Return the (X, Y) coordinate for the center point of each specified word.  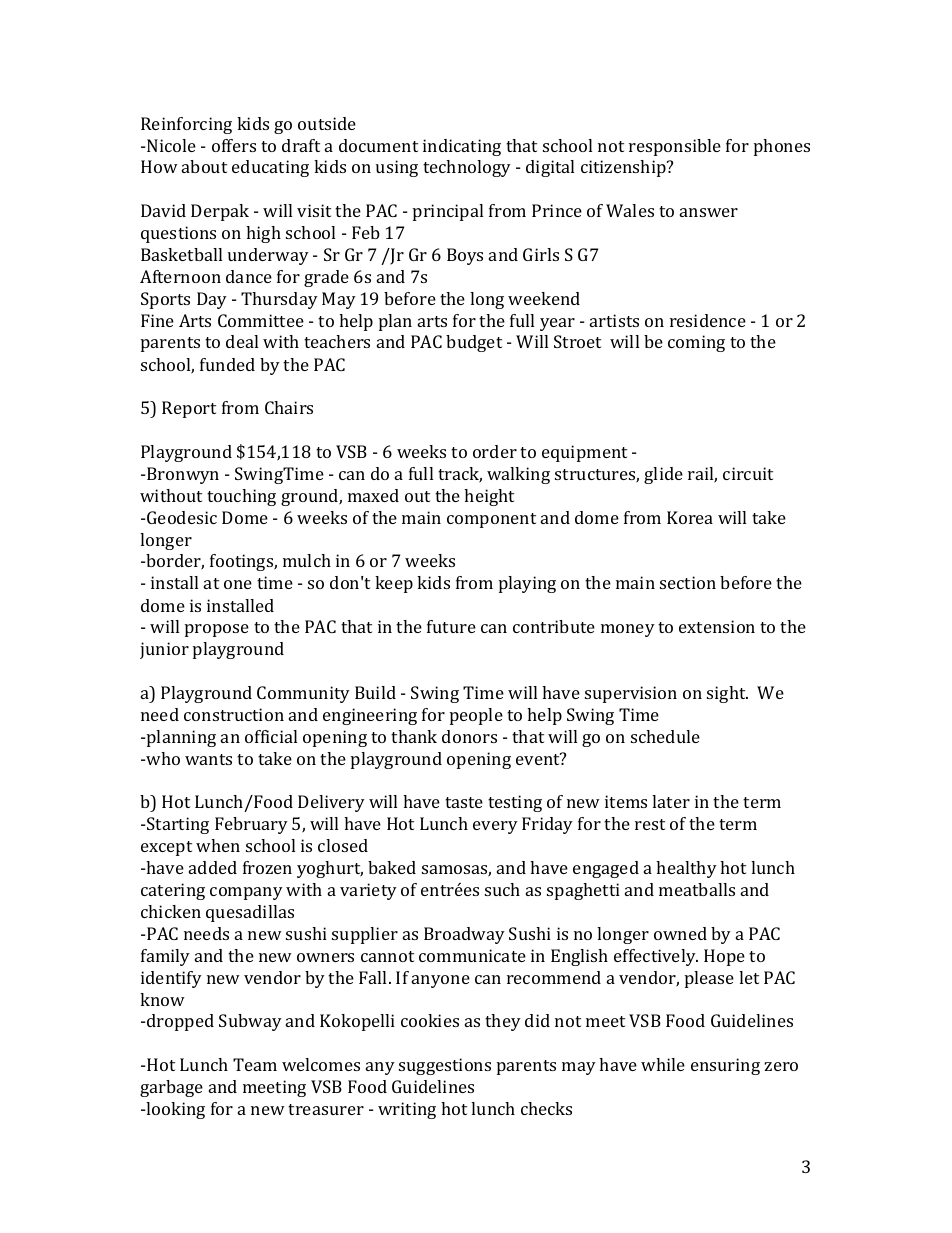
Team (255, 1064)
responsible (675, 147)
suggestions (445, 1066)
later (671, 801)
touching (241, 497)
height (489, 497)
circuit (748, 473)
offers (234, 145)
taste (464, 802)
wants (208, 759)
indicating (462, 147)
